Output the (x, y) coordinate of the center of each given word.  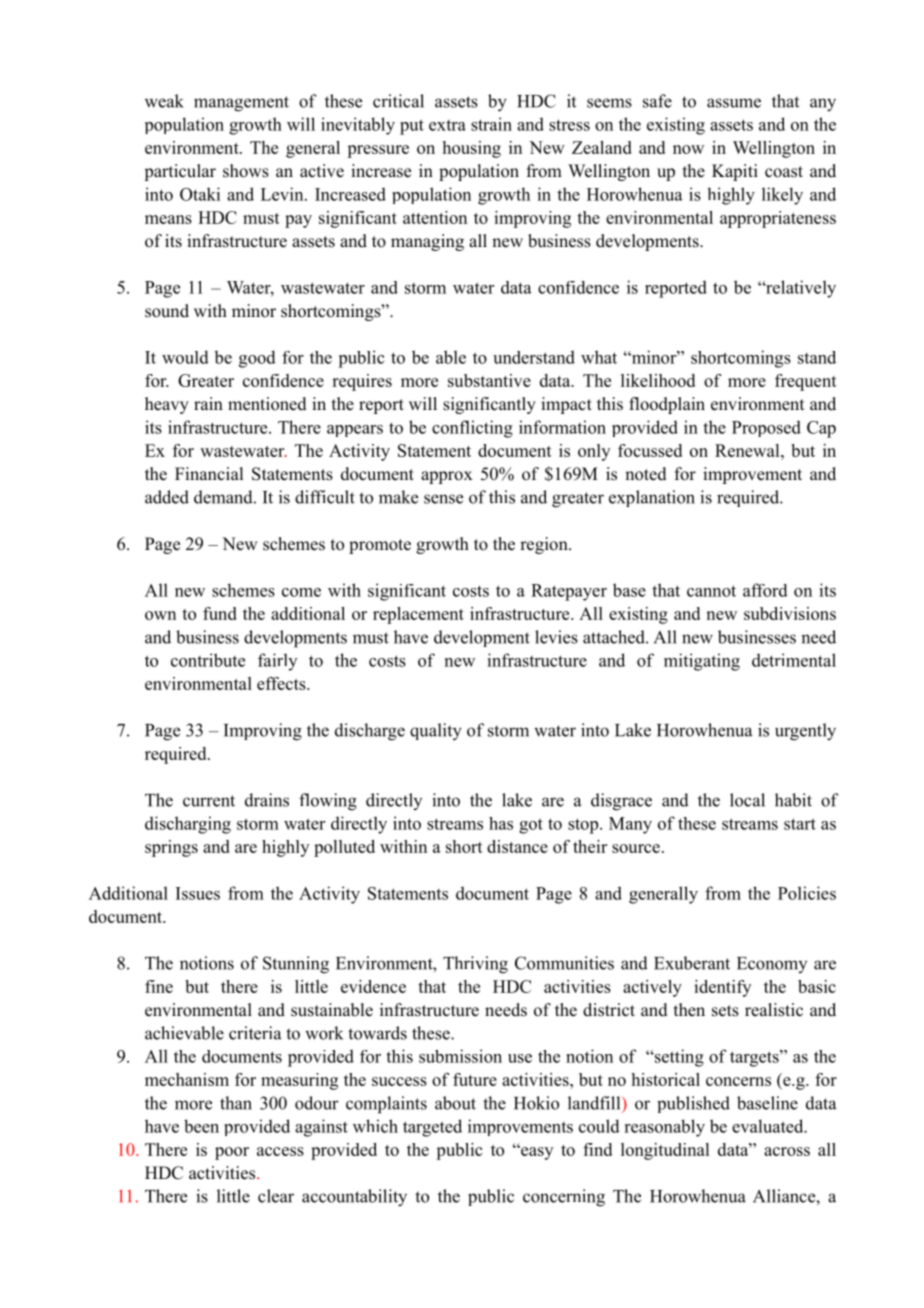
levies (556, 637)
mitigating (702, 662)
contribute (208, 660)
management (241, 104)
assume (734, 103)
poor (232, 1153)
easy (536, 1153)
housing (472, 149)
